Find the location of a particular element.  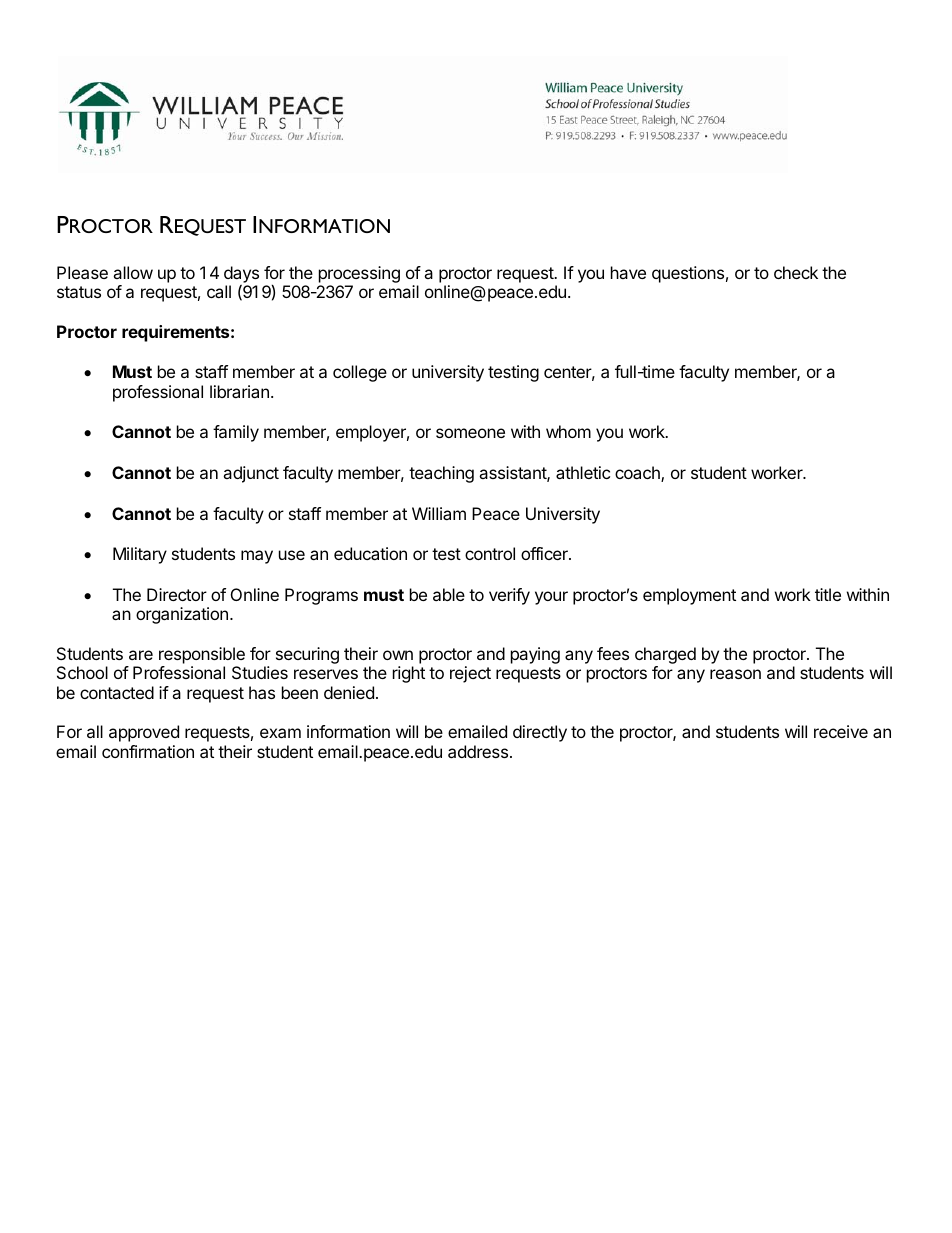

control is located at coordinates (490, 553).
